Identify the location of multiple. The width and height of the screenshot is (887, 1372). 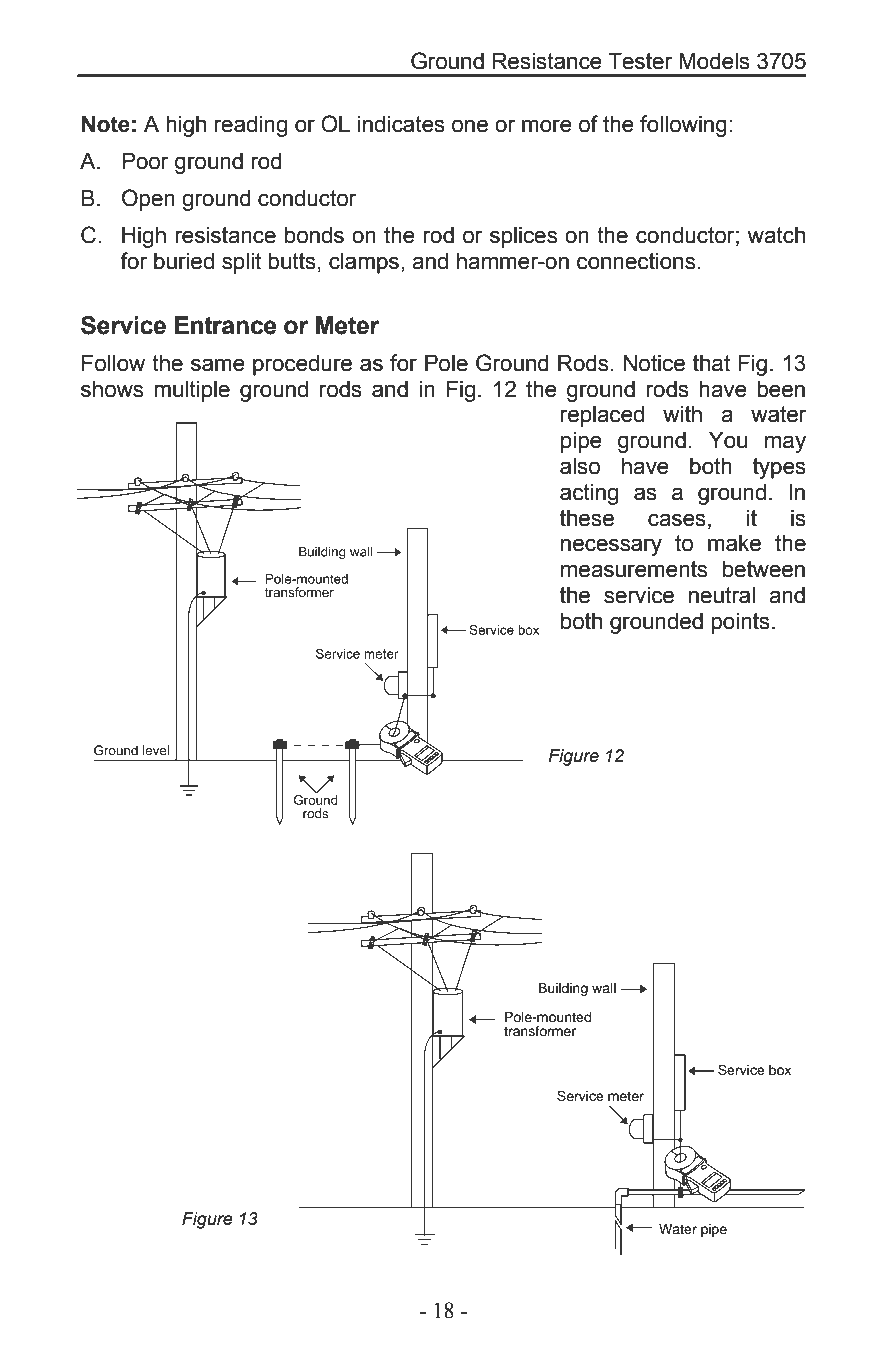
(192, 391).
